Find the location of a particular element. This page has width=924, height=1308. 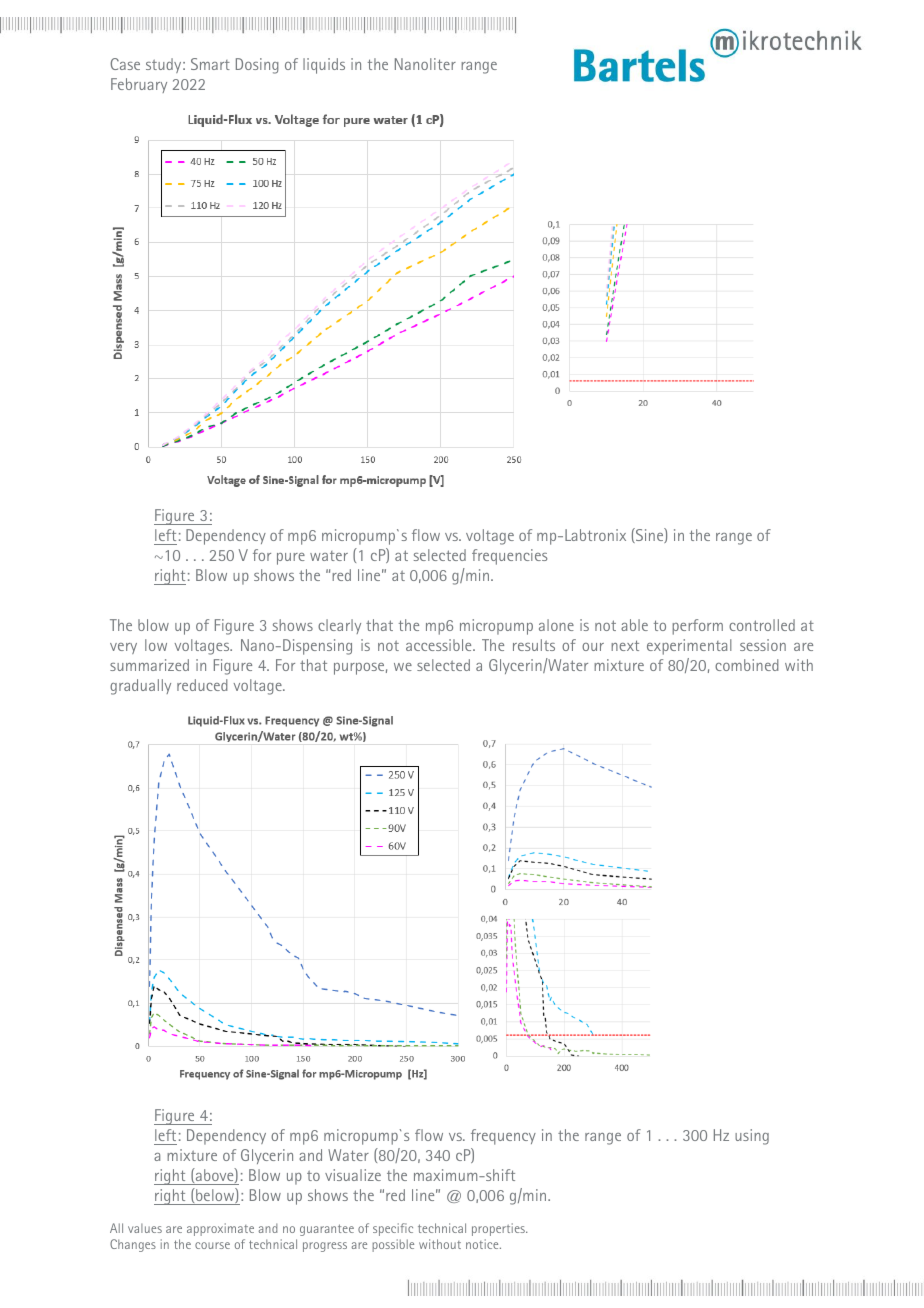

notice is located at coordinates (483, 1244).
